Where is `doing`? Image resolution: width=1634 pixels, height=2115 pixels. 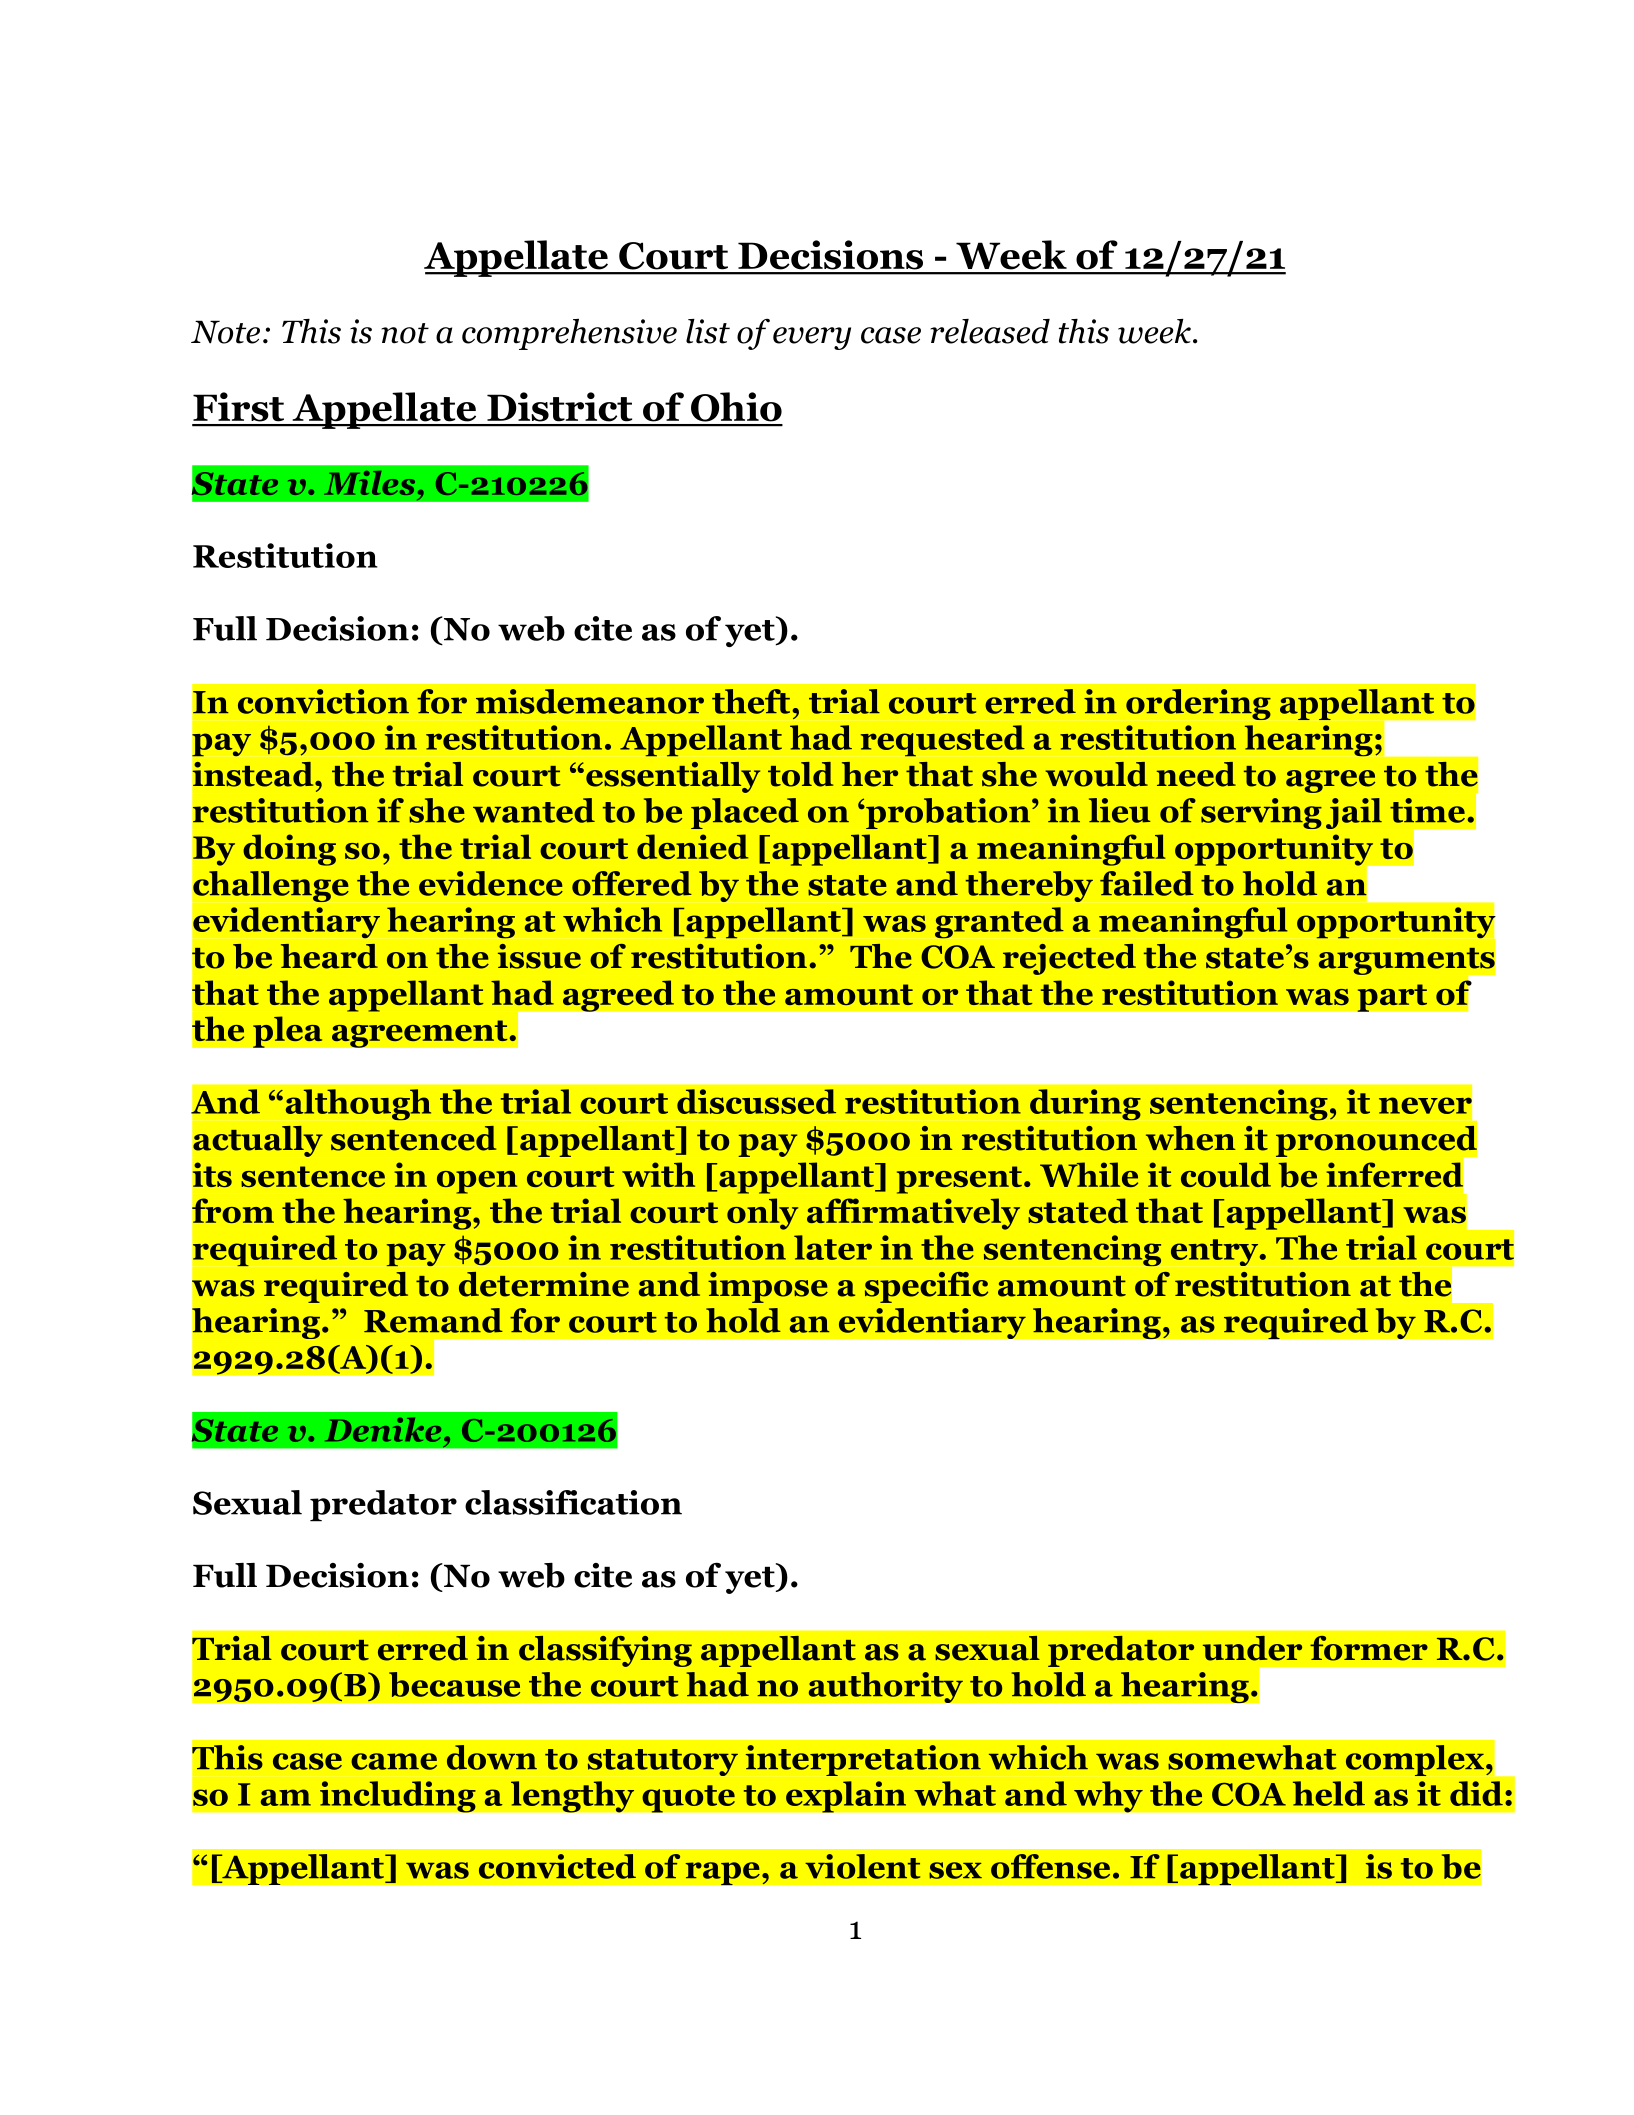
doing is located at coordinates (289, 850).
